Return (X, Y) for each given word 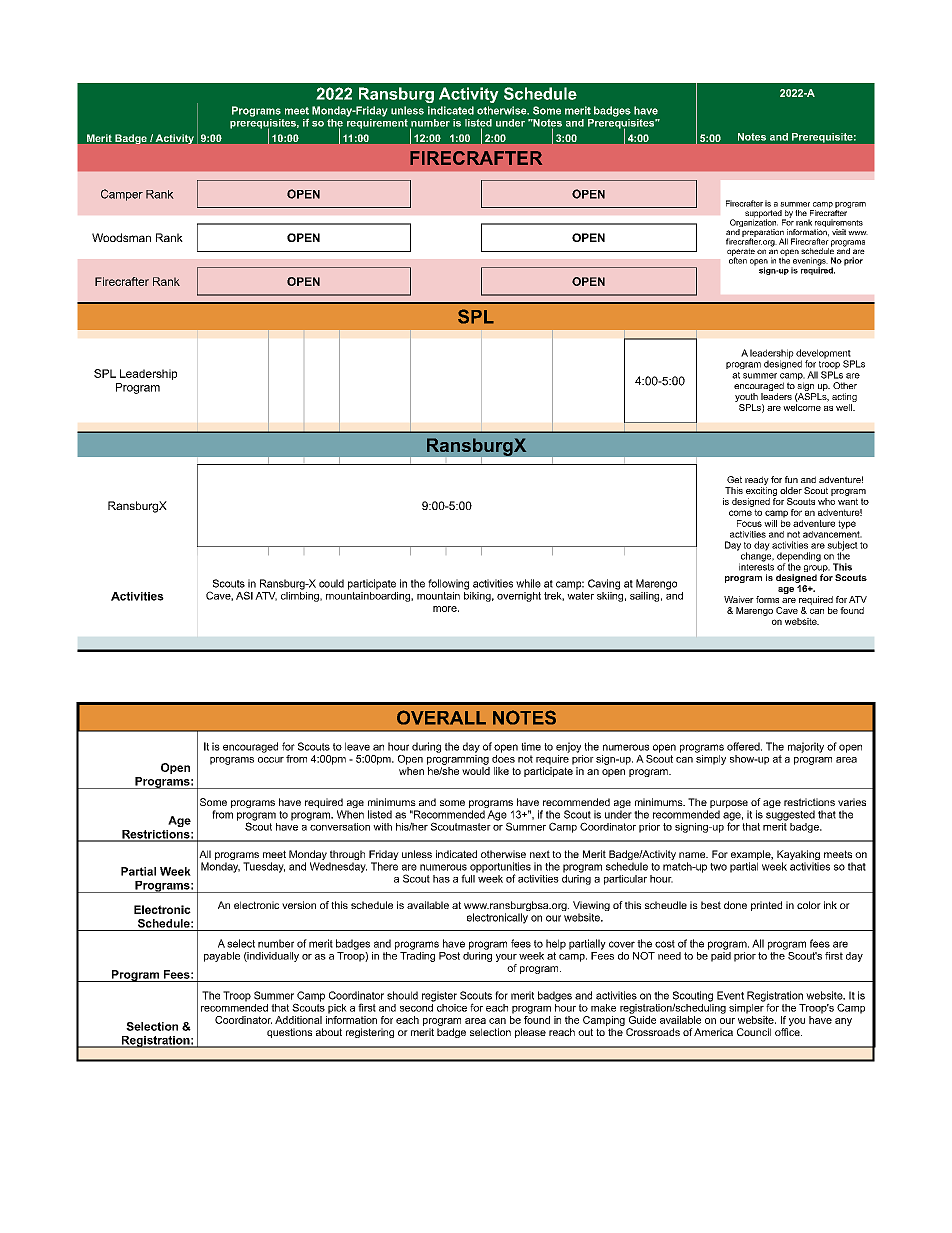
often (738, 259)
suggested (790, 815)
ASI (244, 595)
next (540, 854)
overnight (519, 597)
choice (452, 1008)
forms (767, 599)
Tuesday (264, 867)
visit (839, 232)
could (331, 583)
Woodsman (121, 237)
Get (734, 479)
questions (289, 1033)
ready (757, 482)
